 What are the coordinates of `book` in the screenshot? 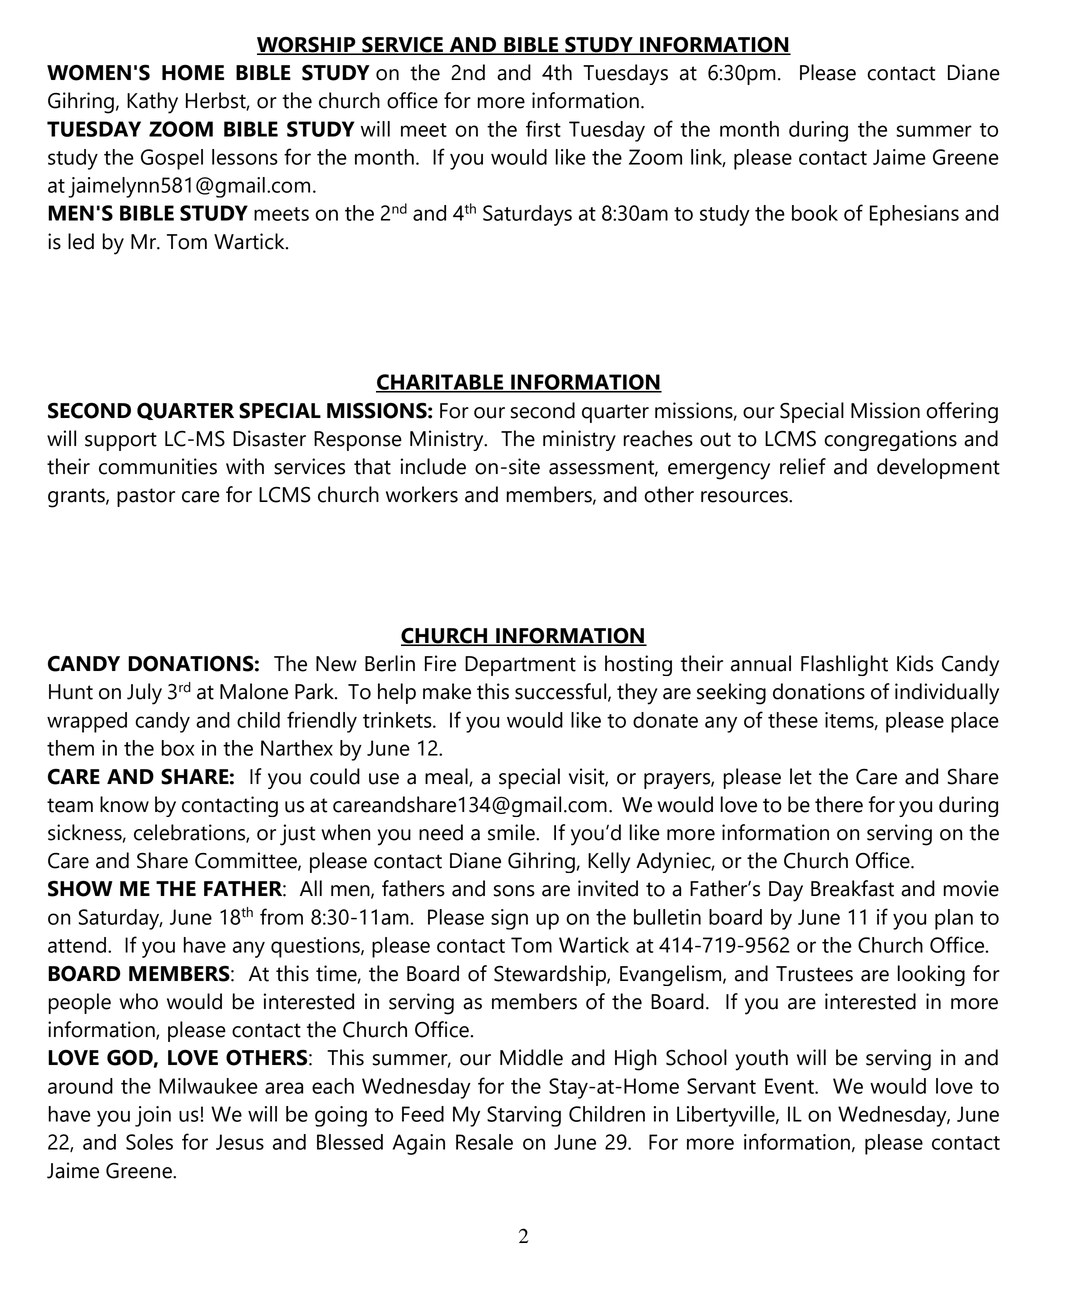 It's located at (815, 213).
